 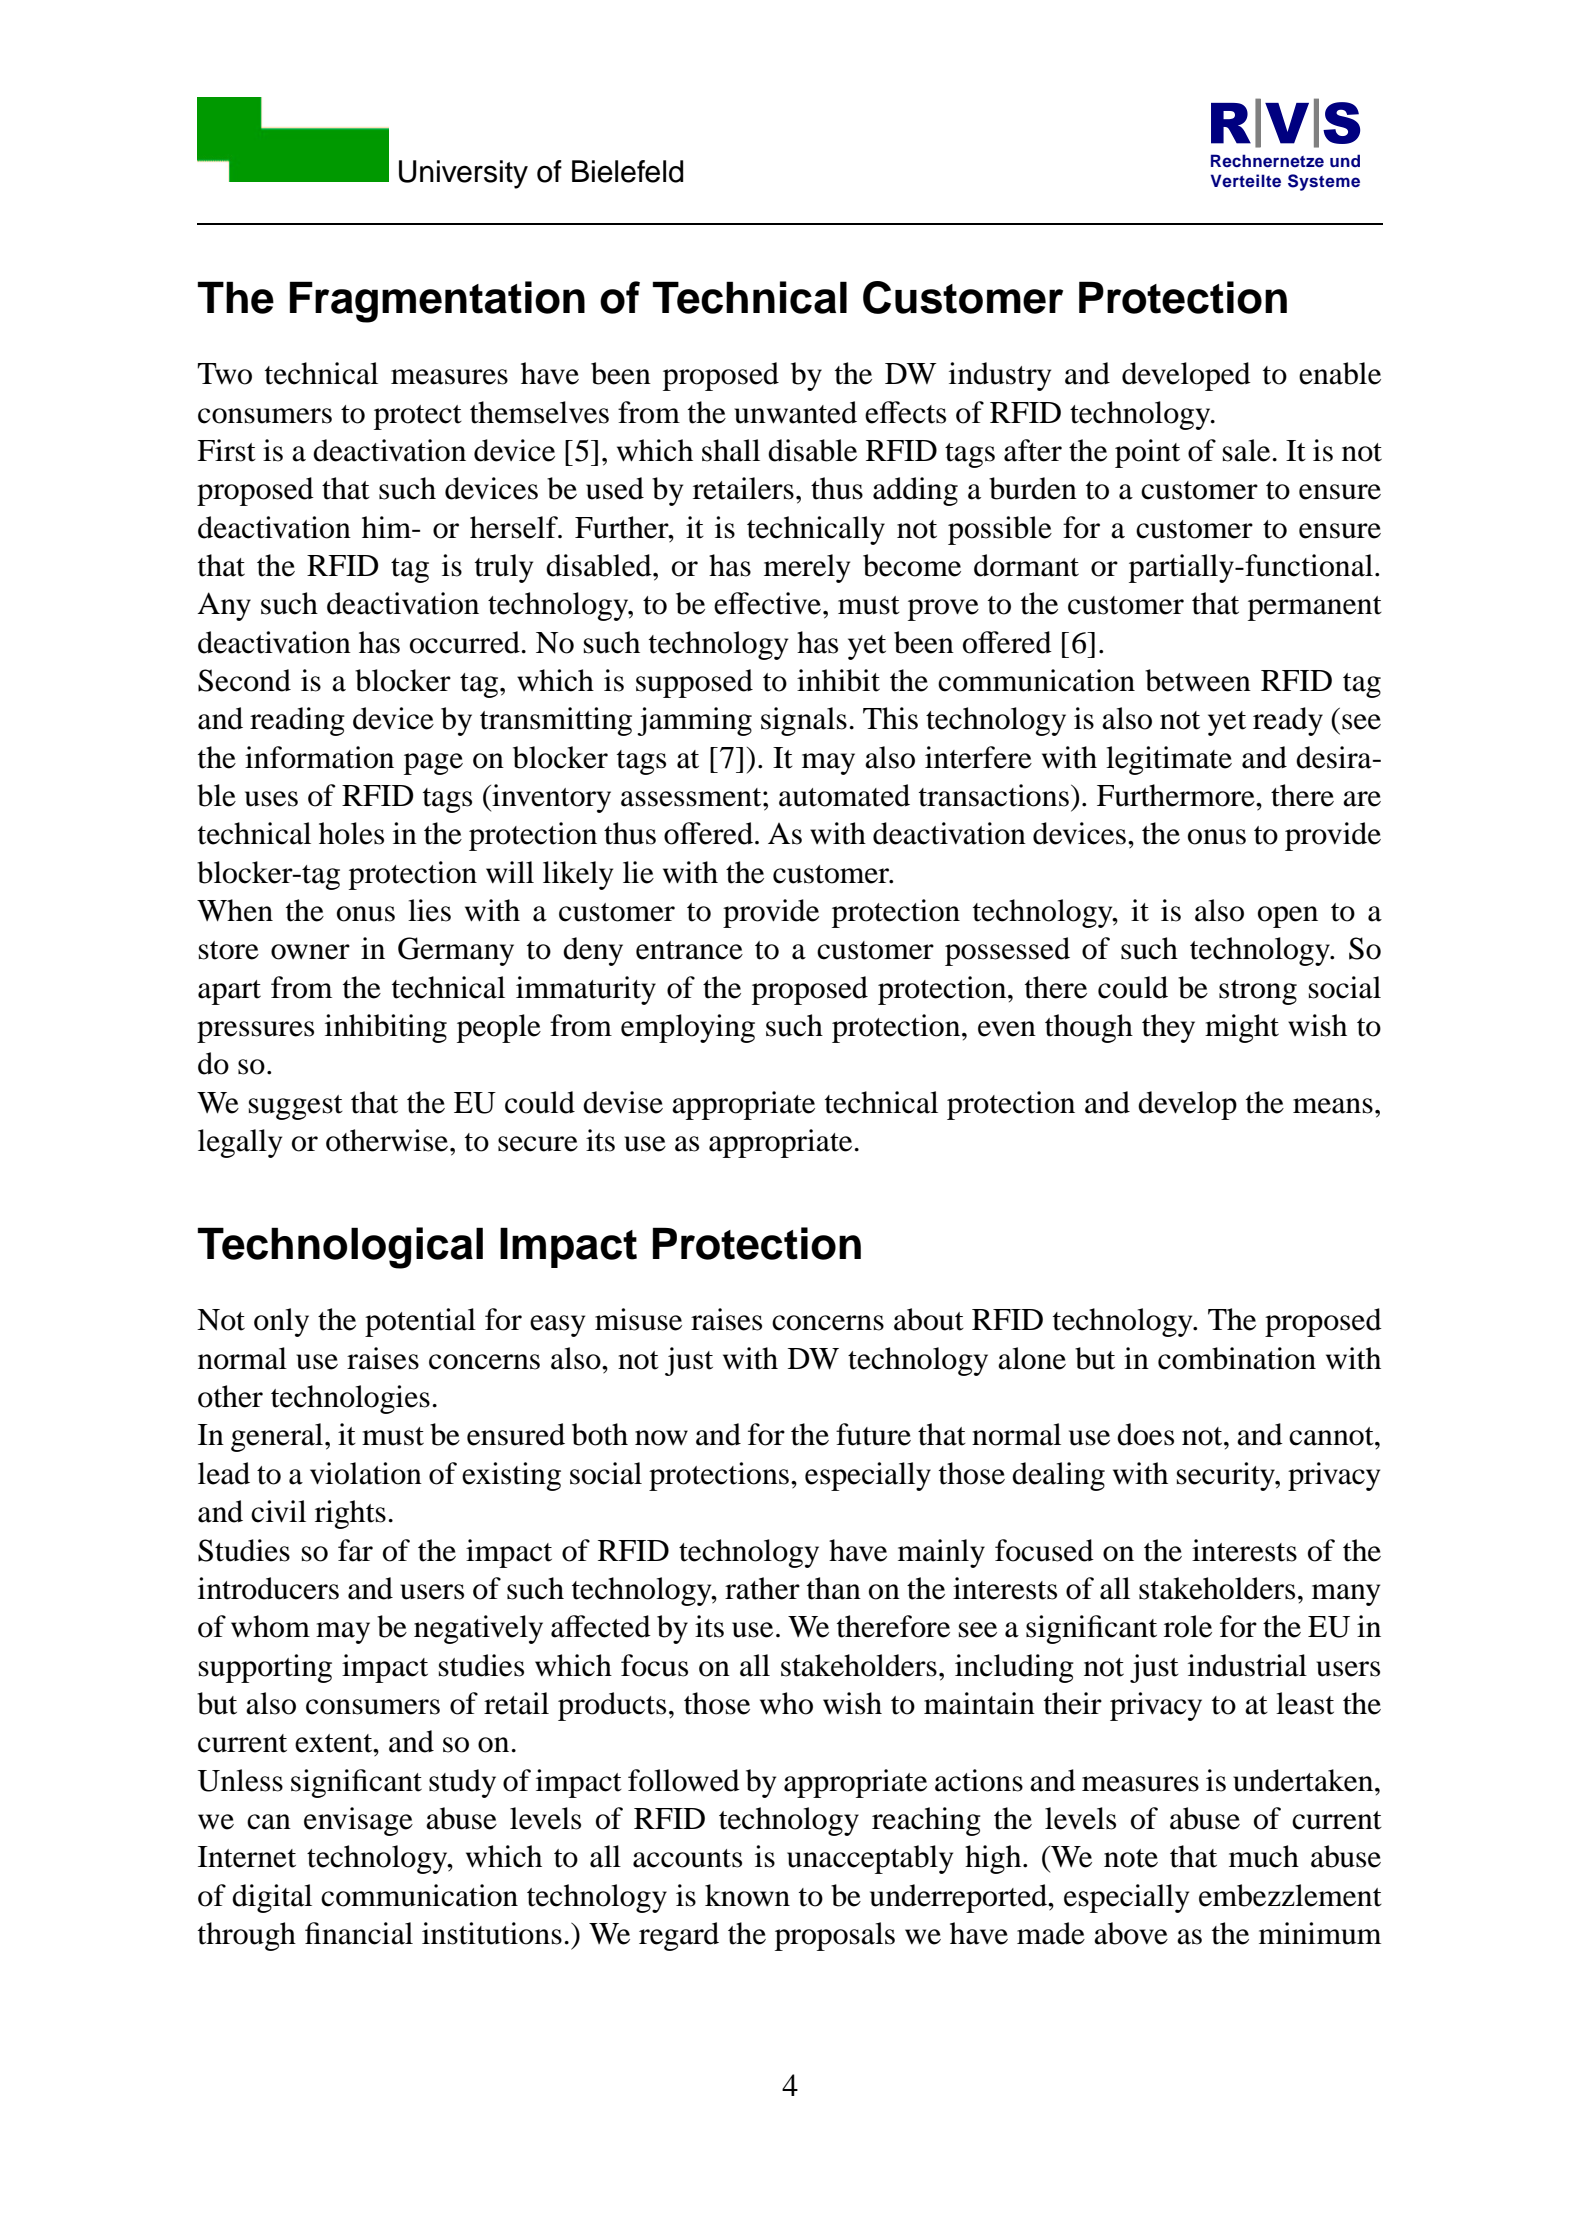 What do you see at coordinates (688, 1028) in the screenshot?
I see `employing` at bounding box center [688, 1028].
